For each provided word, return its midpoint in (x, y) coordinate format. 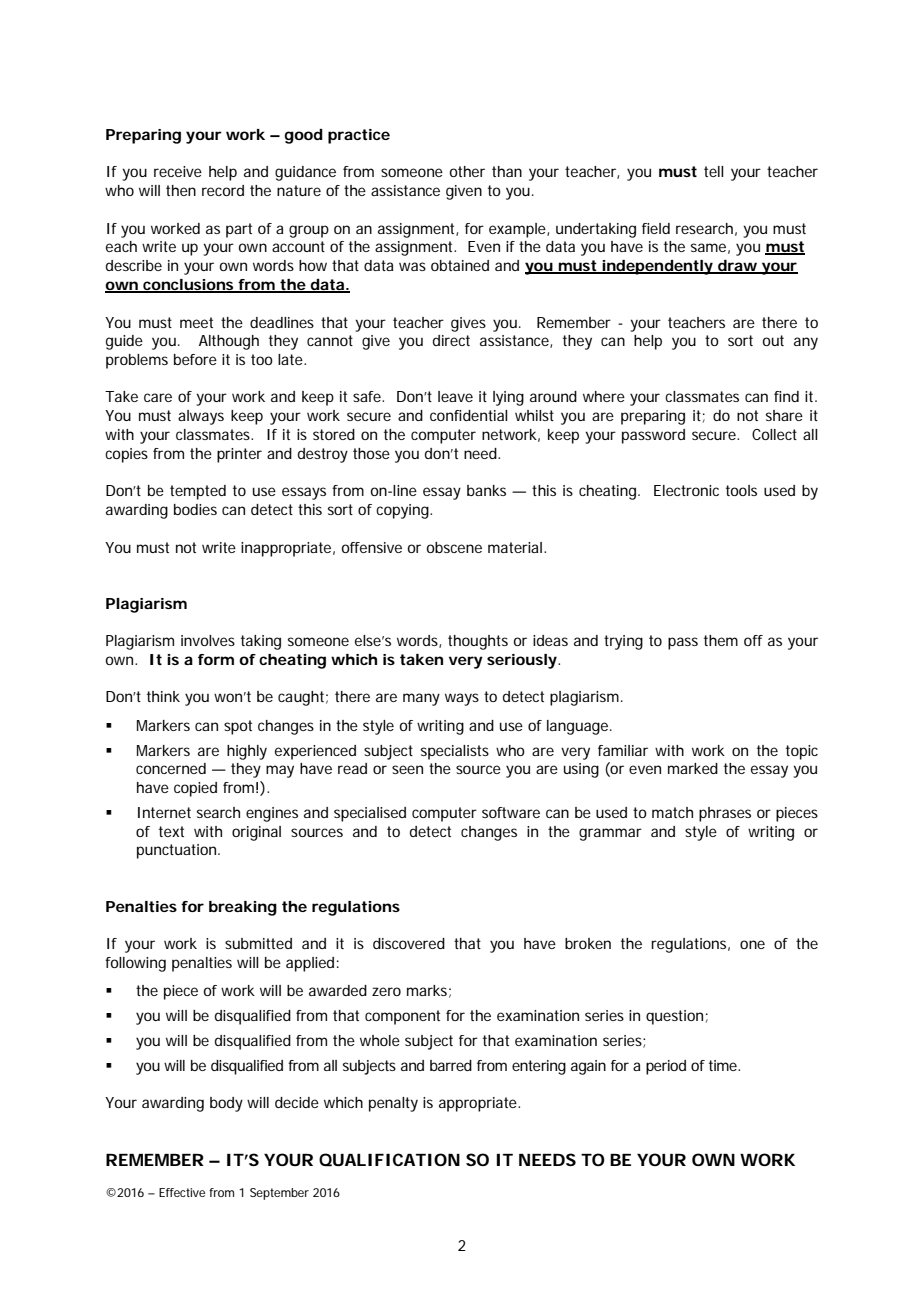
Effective (182, 1192)
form (216, 659)
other (467, 171)
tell (714, 171)
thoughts (478, 642)
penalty (393, 1104)
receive (178, 171)
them (721, 640)
